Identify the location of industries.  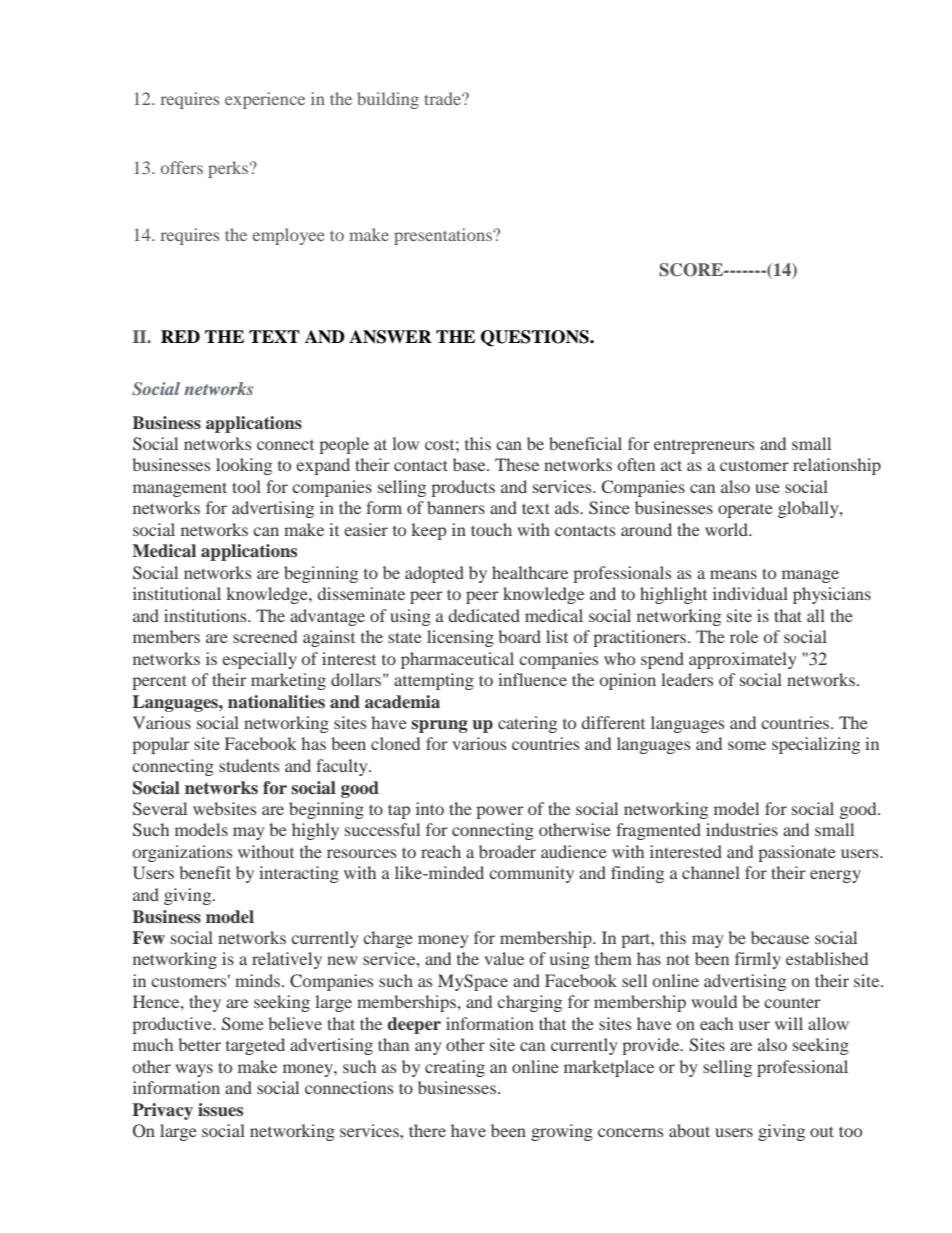
(742, 829).
